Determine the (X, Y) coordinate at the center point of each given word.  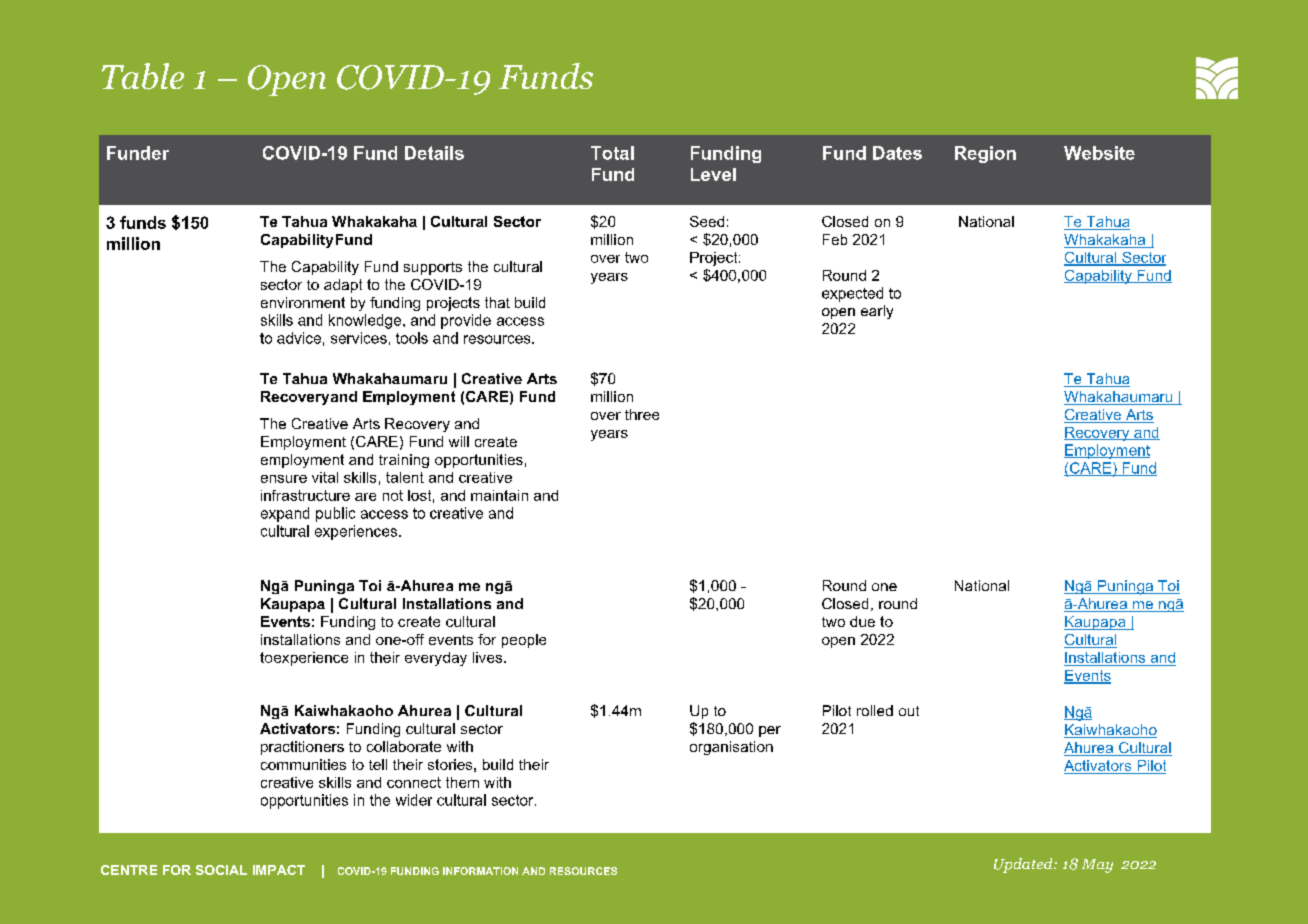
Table (143, 76)
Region (985, 154)
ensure (284, 479)
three (642, 414)
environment (303, 302)
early (877, 312)
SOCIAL (221, 870)
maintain (499, 495)
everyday (436, 659)
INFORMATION (480, 871)
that (497, 302)
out (909, 711)
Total (612, 153)
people (524, 641)
